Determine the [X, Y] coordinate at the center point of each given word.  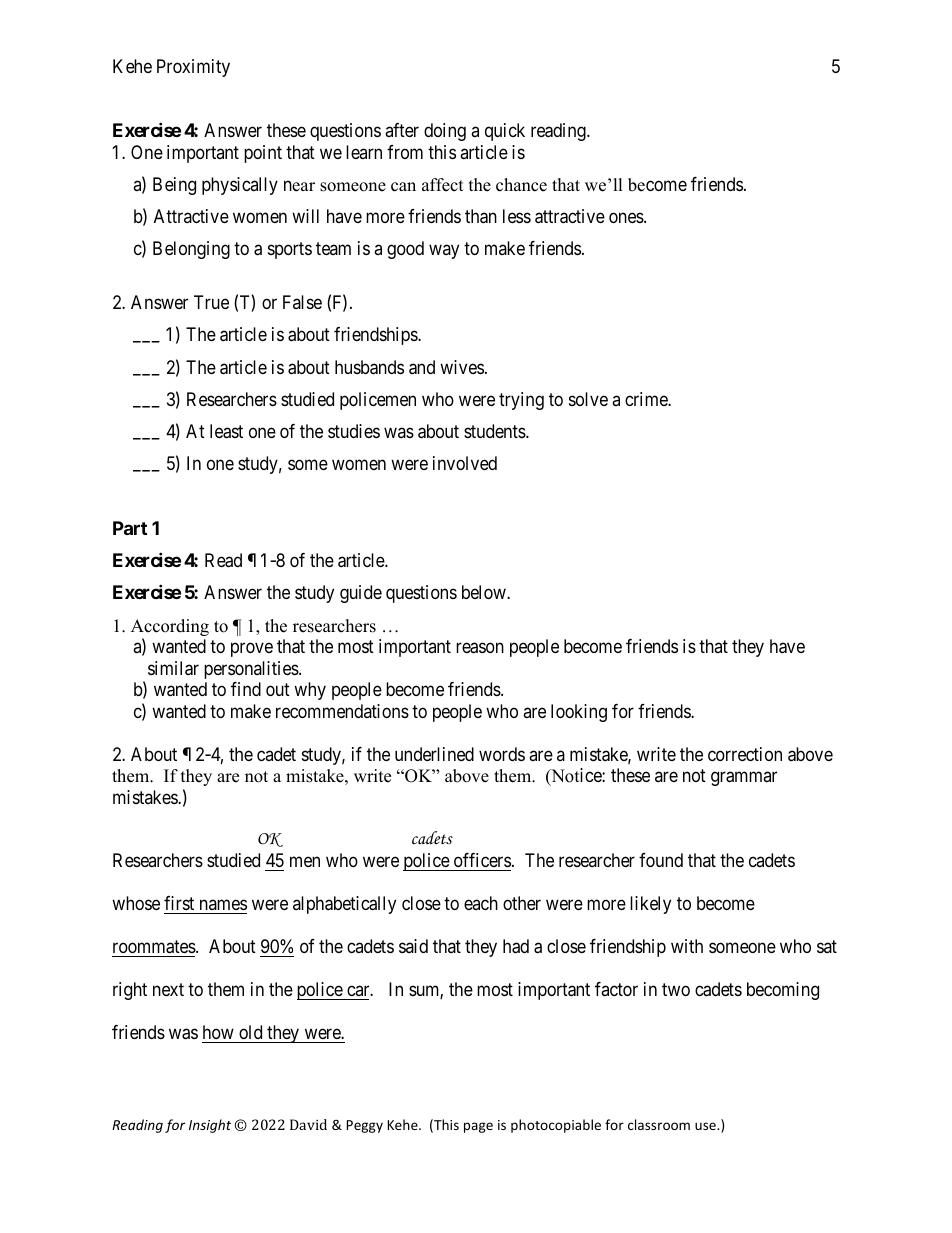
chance [521, 185]
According [170, 629]
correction [745, 754]
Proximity [193, 68]
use [706, 1126]
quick [505, 132]
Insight [210, 1126]
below [485, 592]
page [478, 1127]
